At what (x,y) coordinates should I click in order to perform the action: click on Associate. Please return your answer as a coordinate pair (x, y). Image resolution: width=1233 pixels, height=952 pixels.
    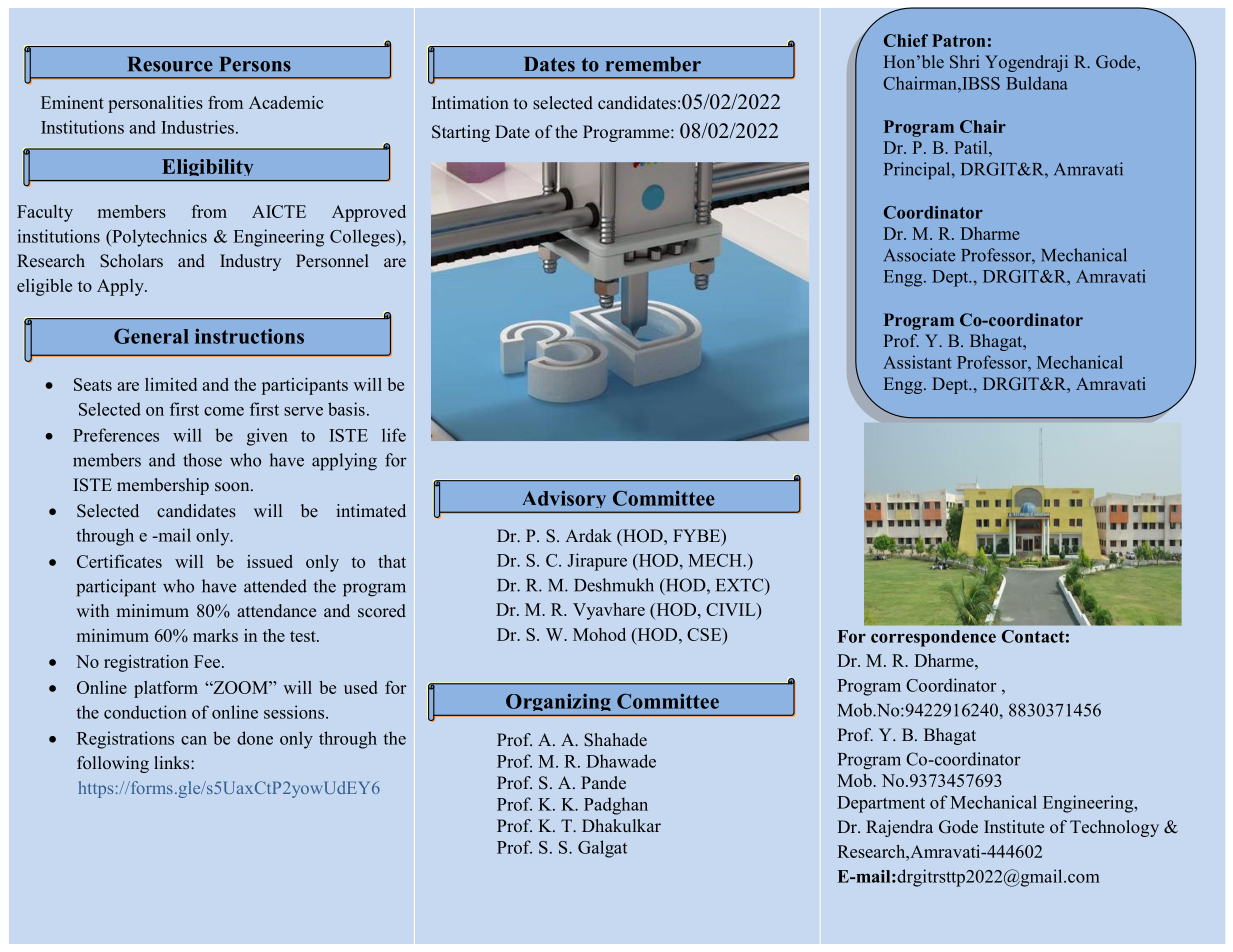
    Looking at the image, I should click on (919, 255).
